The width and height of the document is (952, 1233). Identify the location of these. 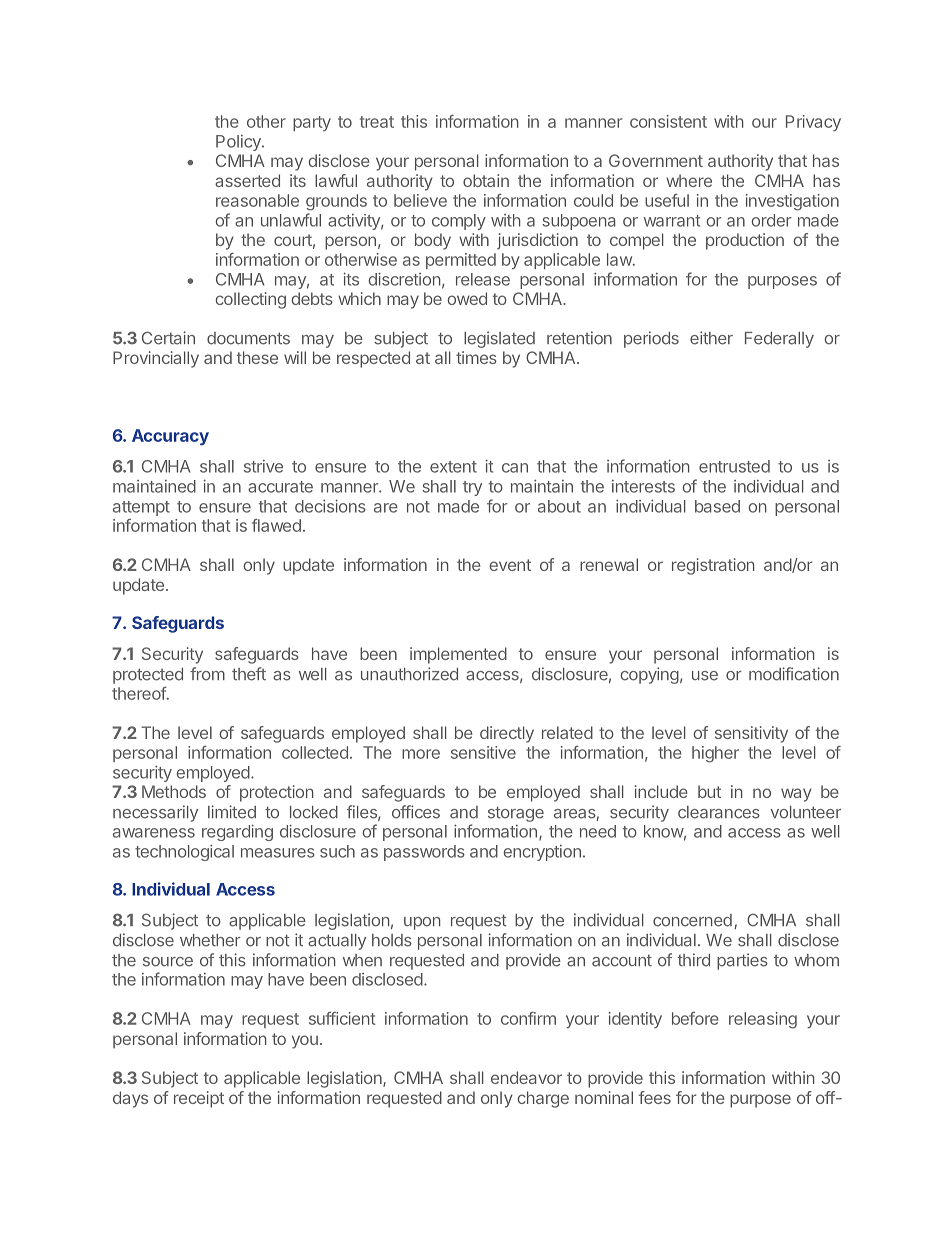
(257, 357).
